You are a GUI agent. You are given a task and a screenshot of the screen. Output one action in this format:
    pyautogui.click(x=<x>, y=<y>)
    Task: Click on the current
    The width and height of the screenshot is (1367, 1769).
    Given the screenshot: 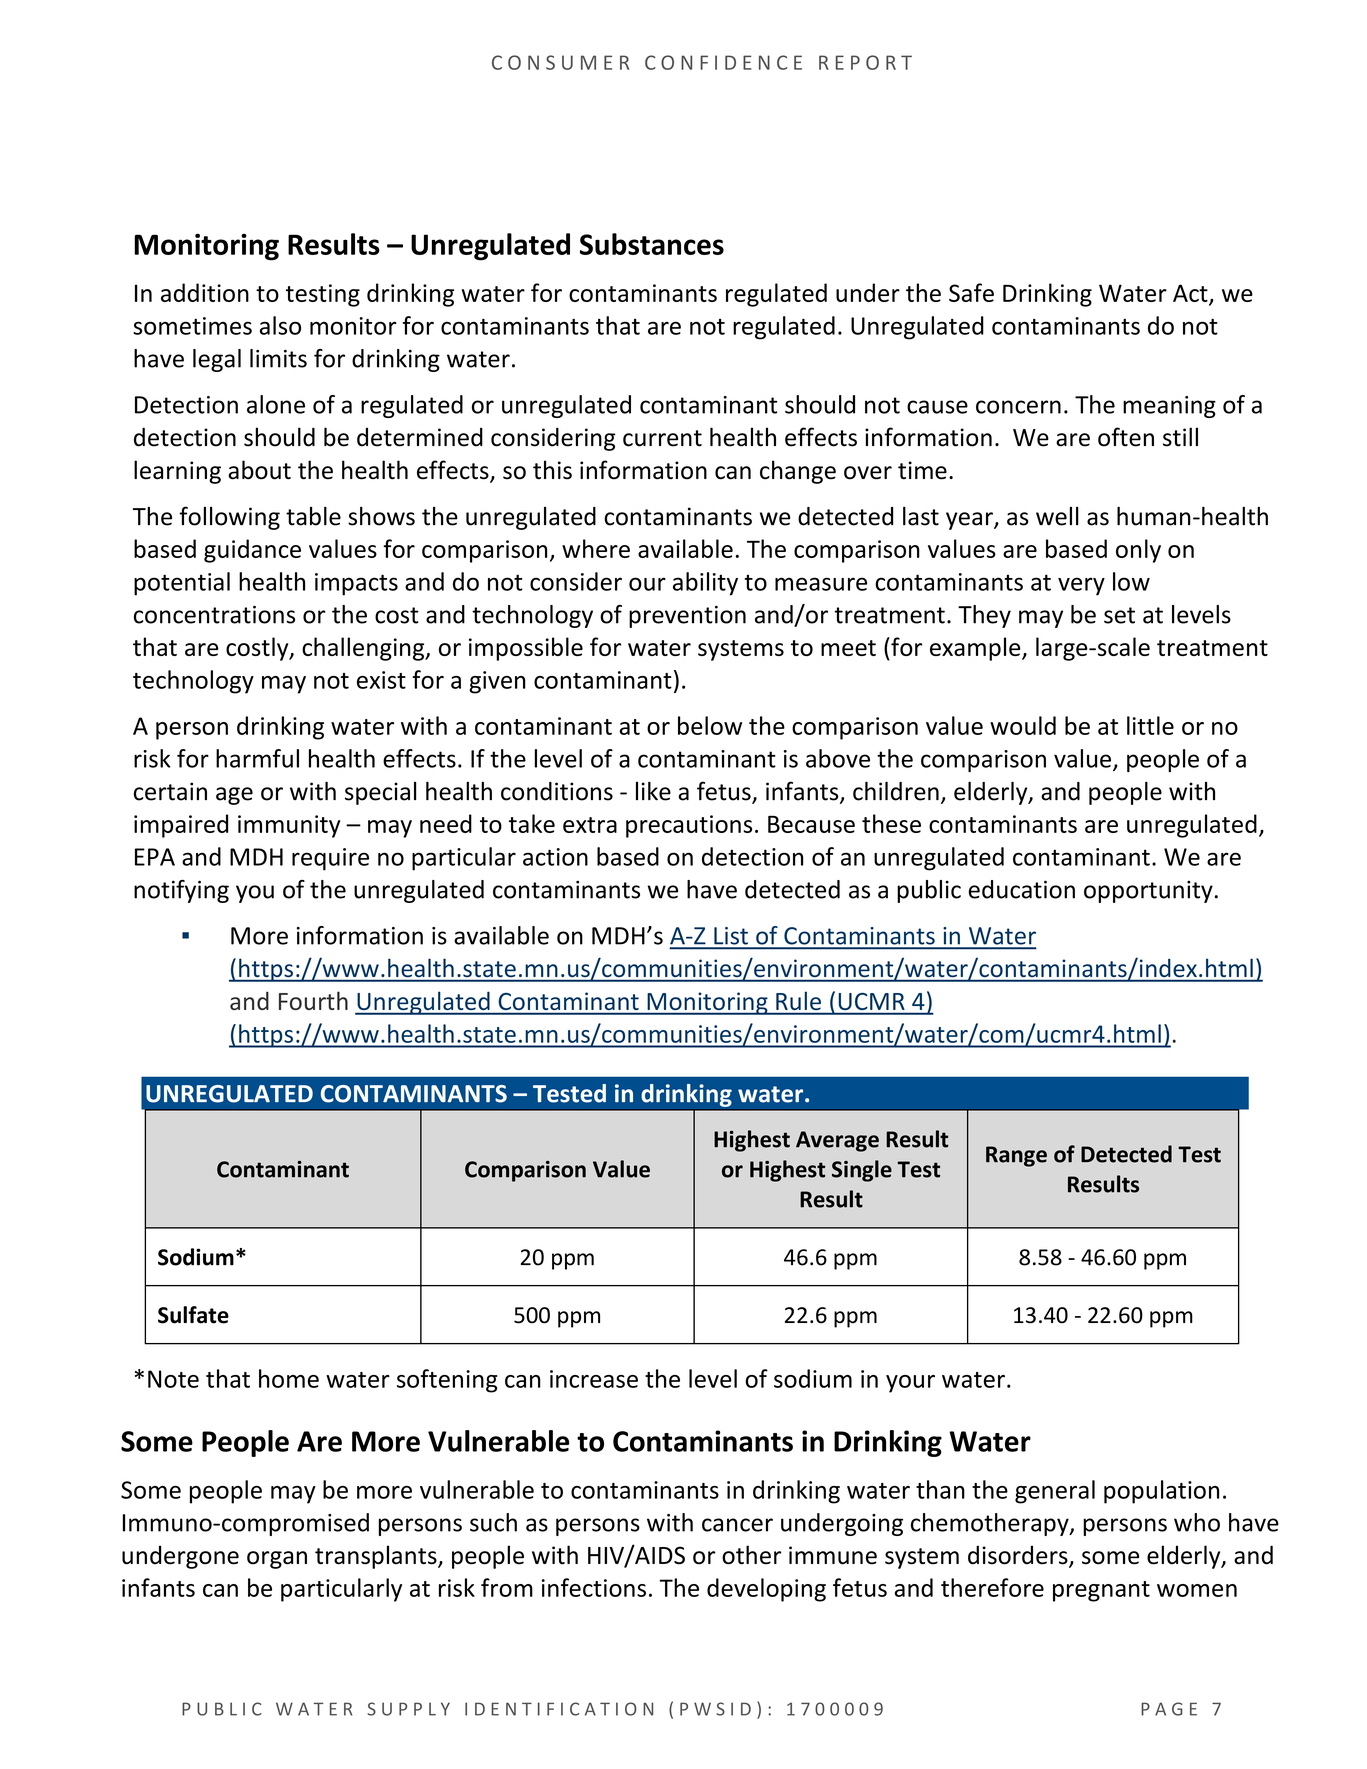 What is the action you would take?
    pyautogui.click(x=662, y=438)
